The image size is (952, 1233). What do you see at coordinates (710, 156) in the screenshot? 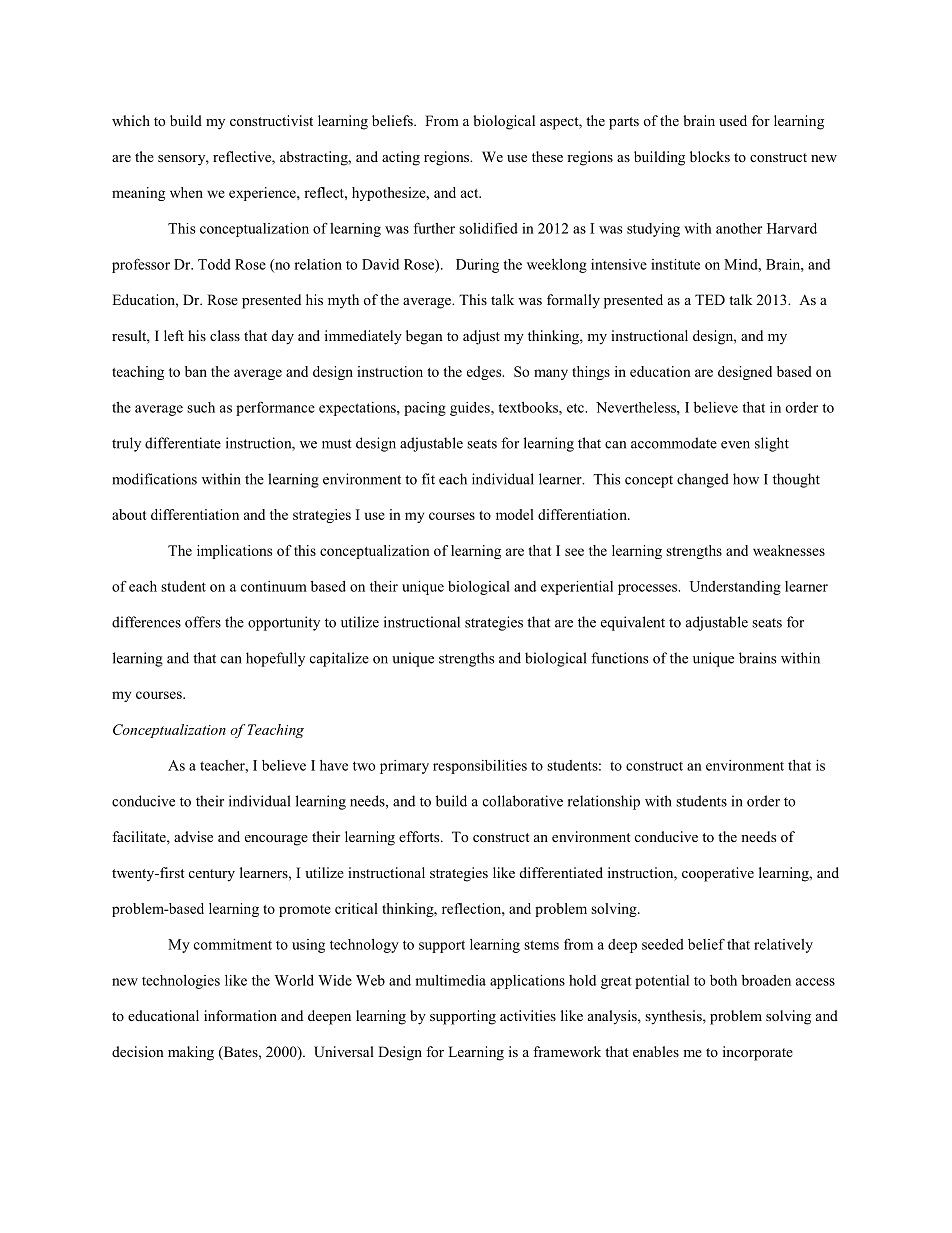
I see `blocks` at bounding box center [710, 156].
